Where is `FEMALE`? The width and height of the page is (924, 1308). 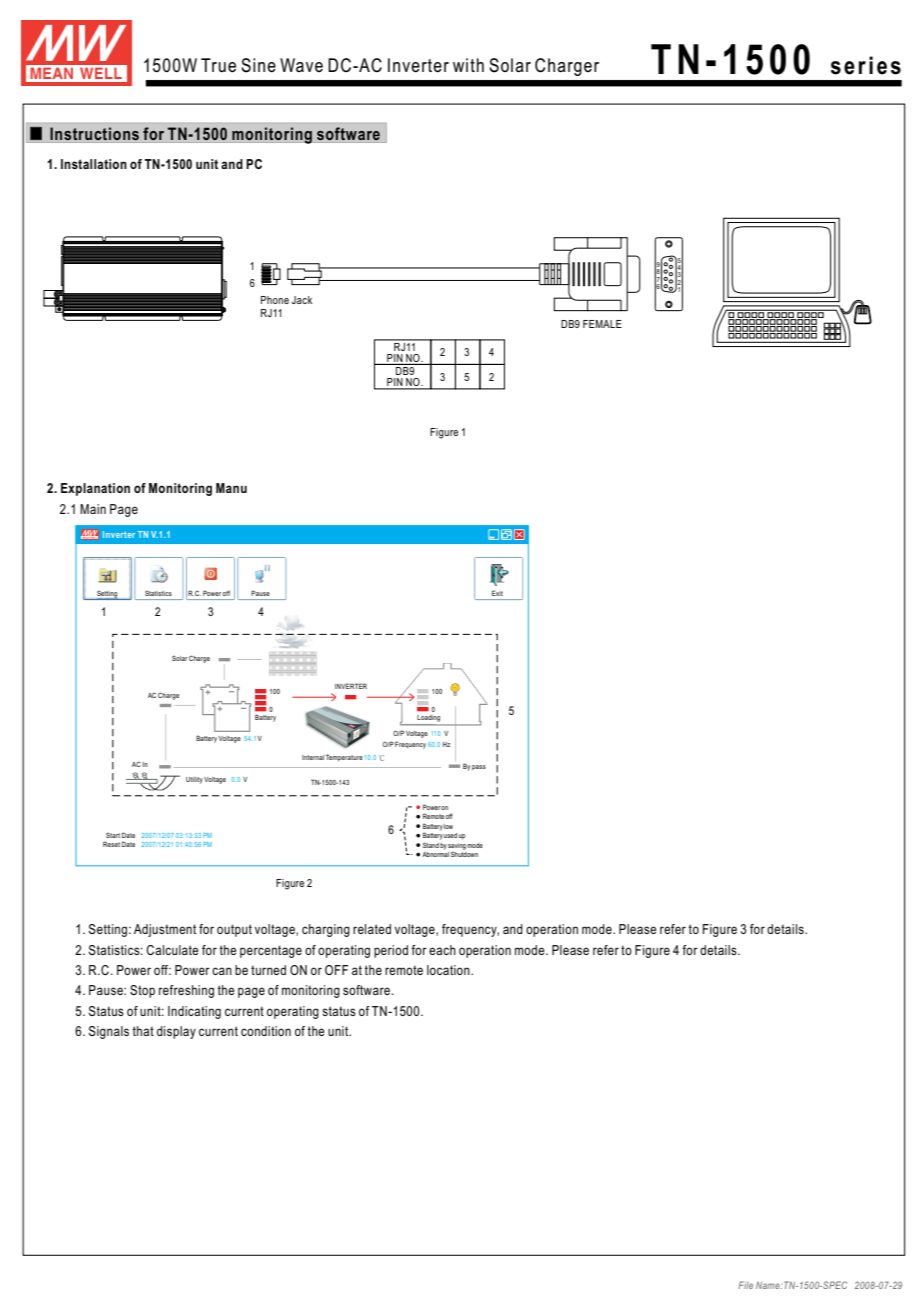
FEMALE is located at coordinates (602, 324).
